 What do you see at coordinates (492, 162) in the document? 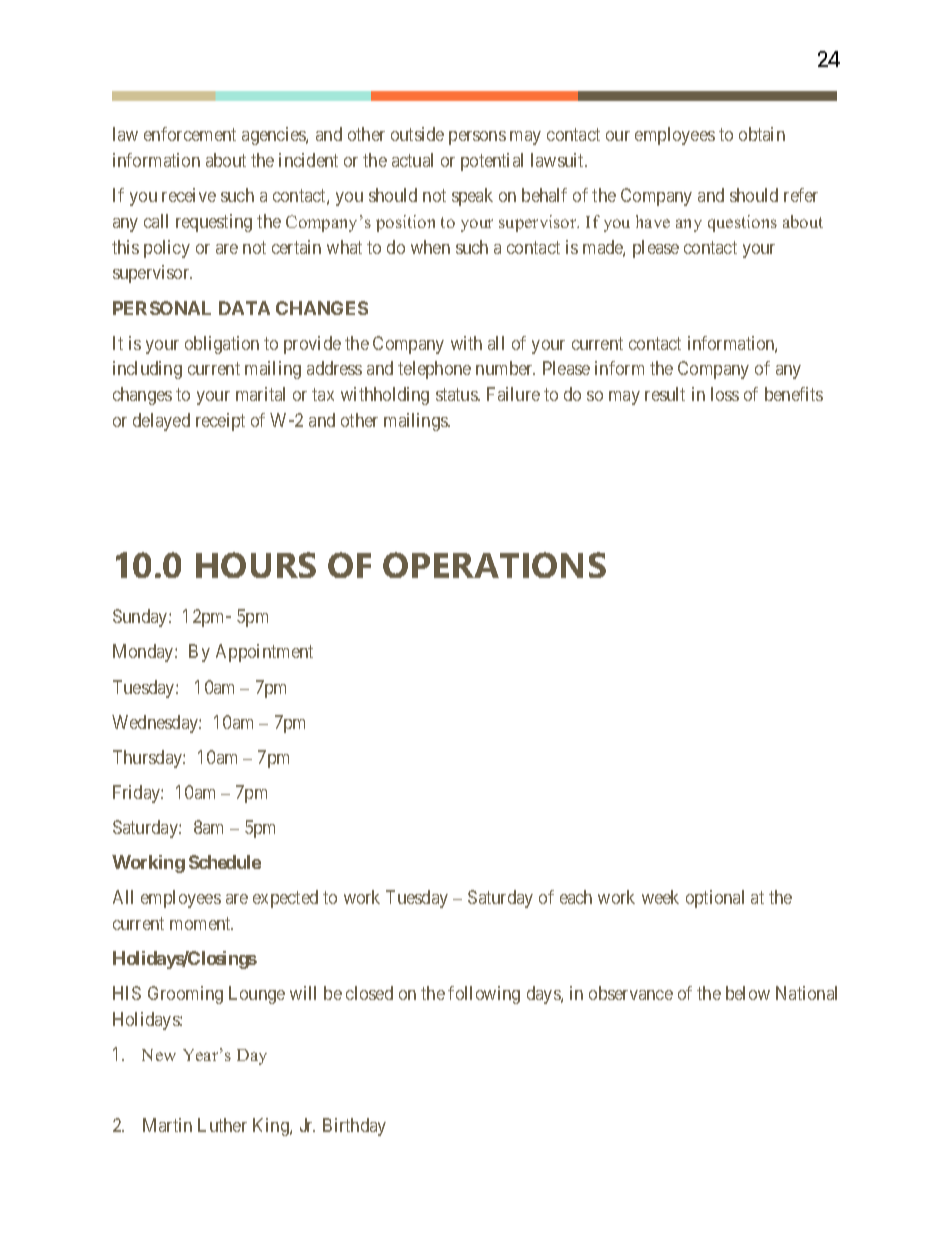
I see `potential` at bounding box center [492, 162].
